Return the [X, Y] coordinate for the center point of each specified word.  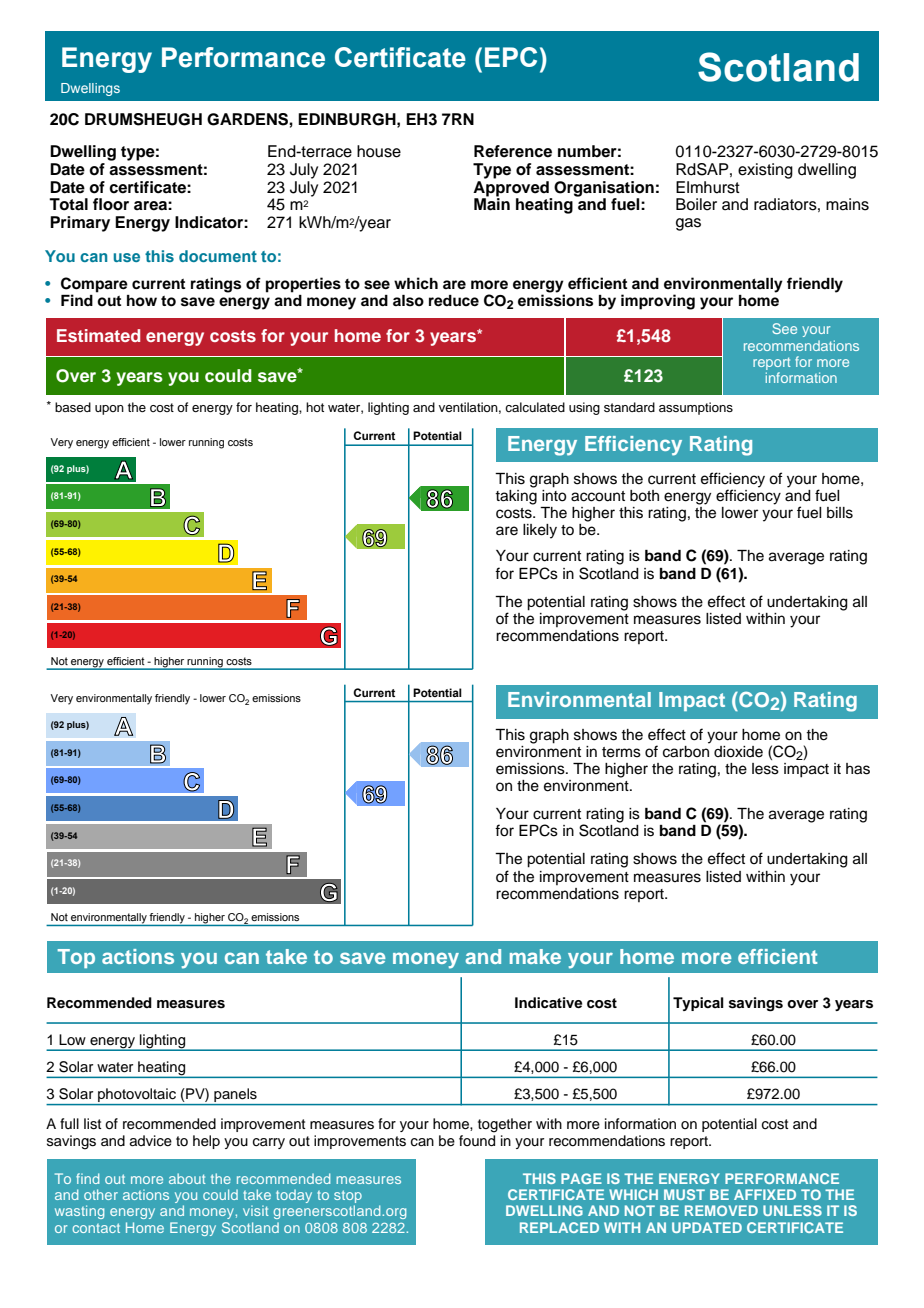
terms [621, 752]
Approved [511, 187]
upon [109, 410]
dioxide [738, 752]
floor [111, 204]
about [187, 1178]
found [477, 1141]
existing [765, 171]
